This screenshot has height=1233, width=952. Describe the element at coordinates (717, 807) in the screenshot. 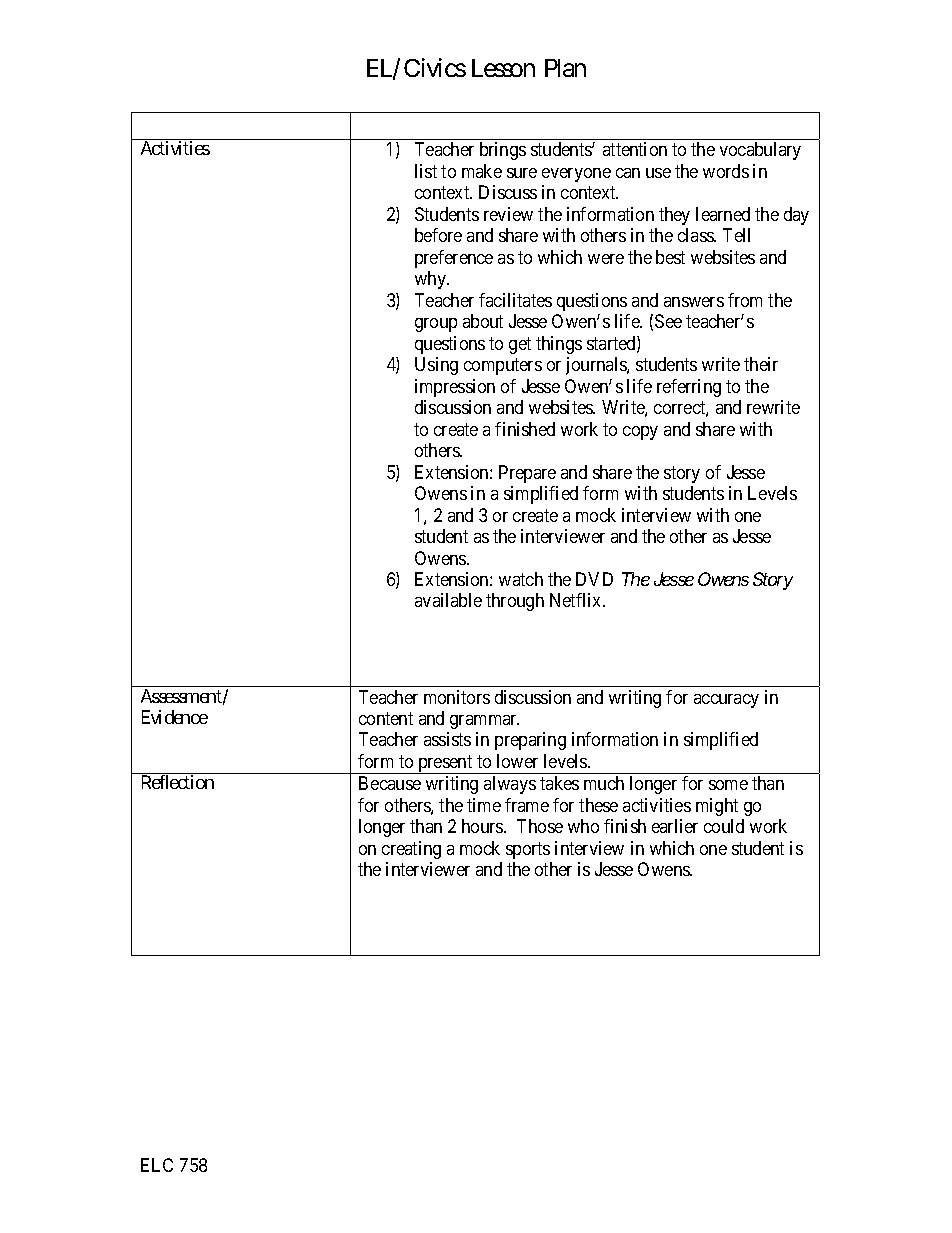

I see `might` at that location.
